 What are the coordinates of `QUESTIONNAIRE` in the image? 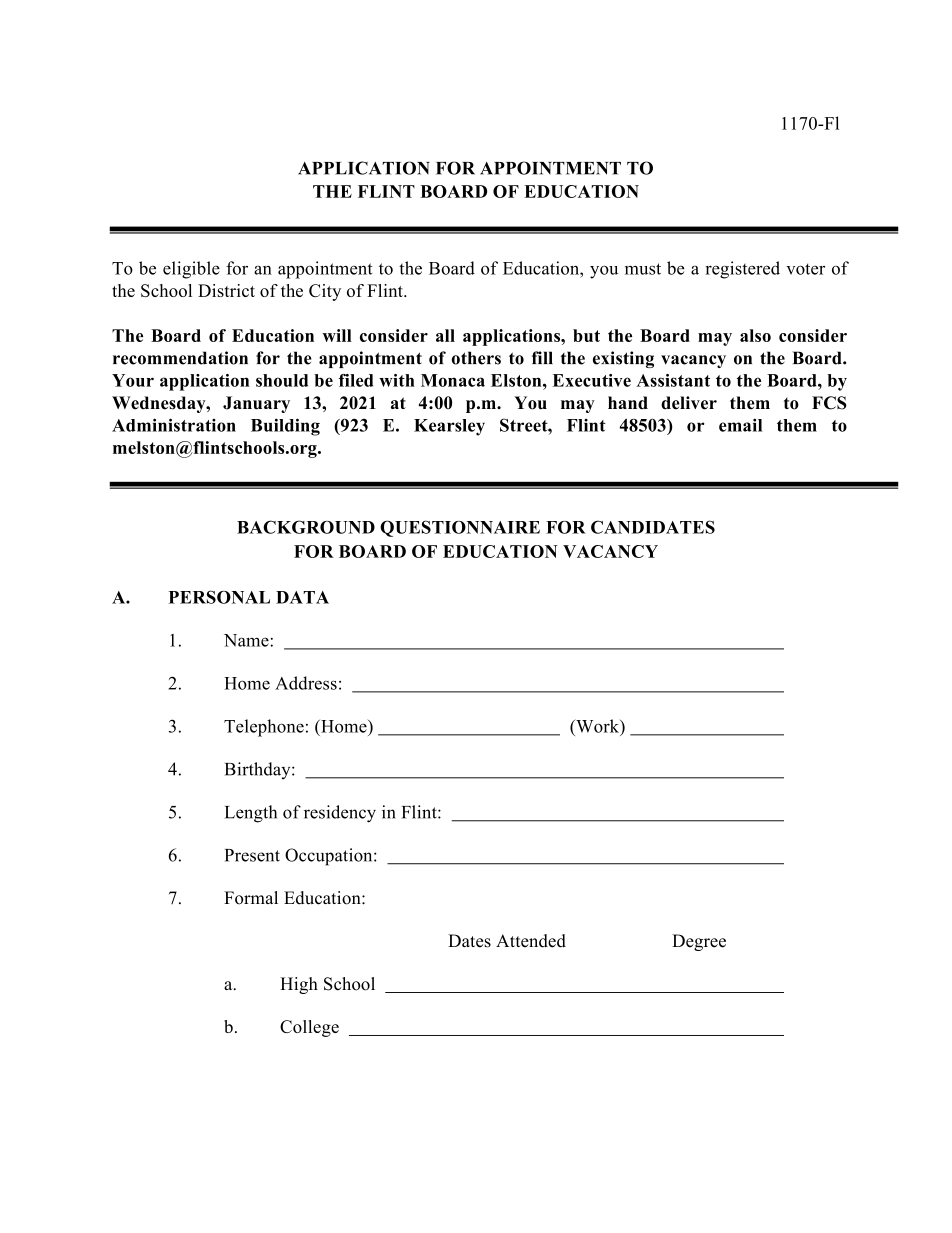 It's located at (460, 528).
